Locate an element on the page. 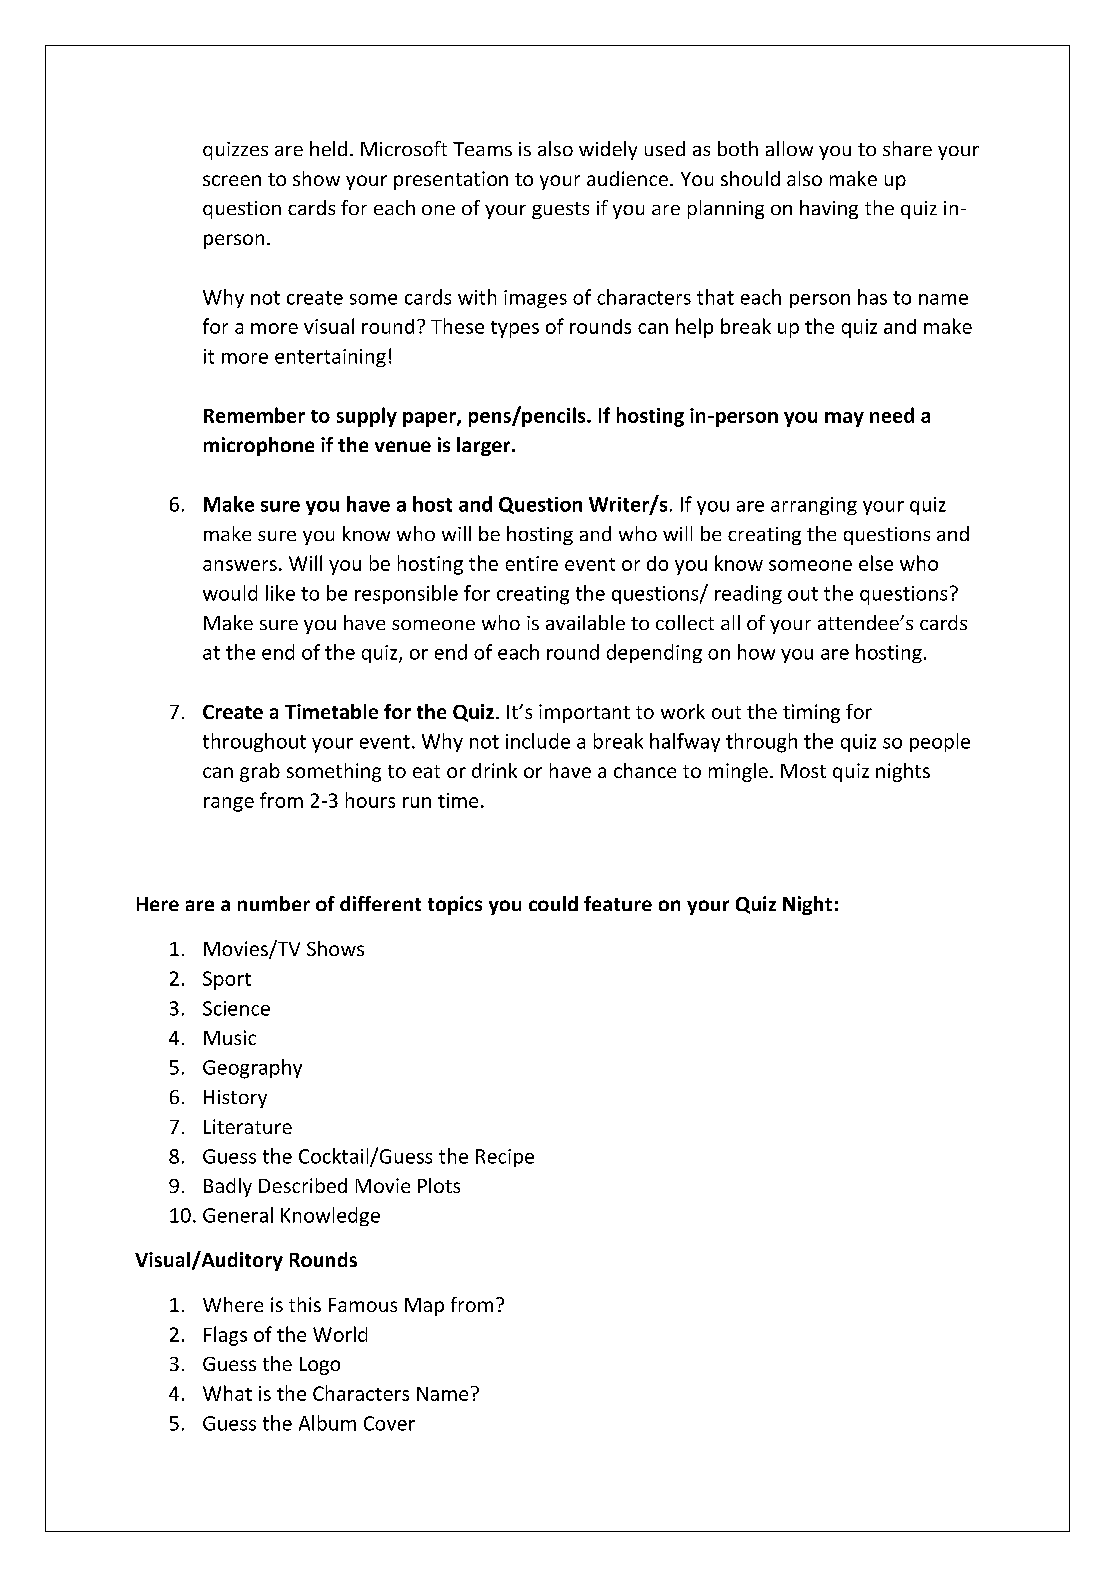 The image size is (1115, 1577). like is located at coordinates (280, 593).
